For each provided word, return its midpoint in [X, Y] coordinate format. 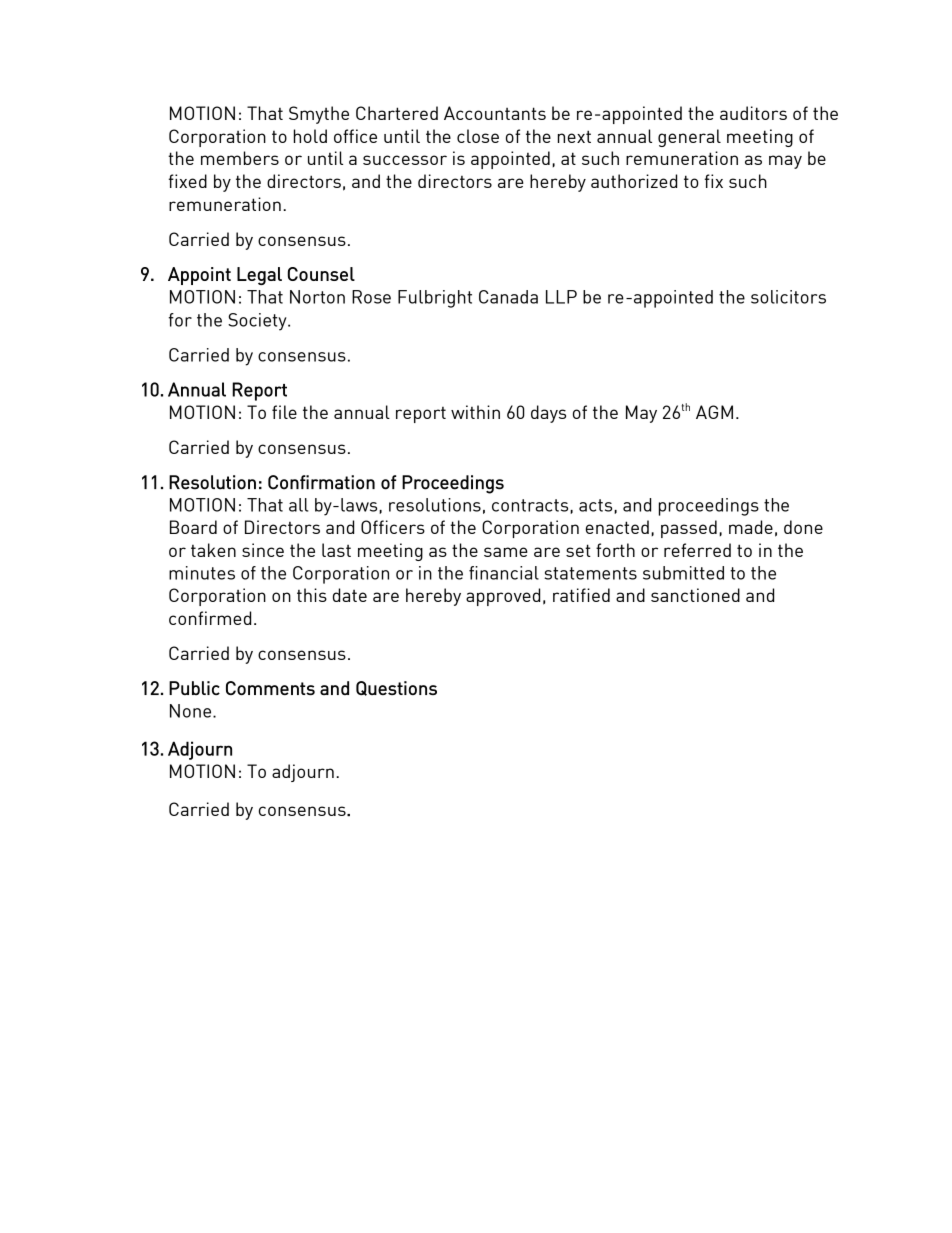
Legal [259, 276]
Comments [270, 688]
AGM [714, 412]
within [475, 412]
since [263, 550]
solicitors [788, 297]
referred [697, 550]
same [506, 552]
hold [310, 136]
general [689, 138]
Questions [396, 688]
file [284, 412]
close [478, 136]
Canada [508, 297]
